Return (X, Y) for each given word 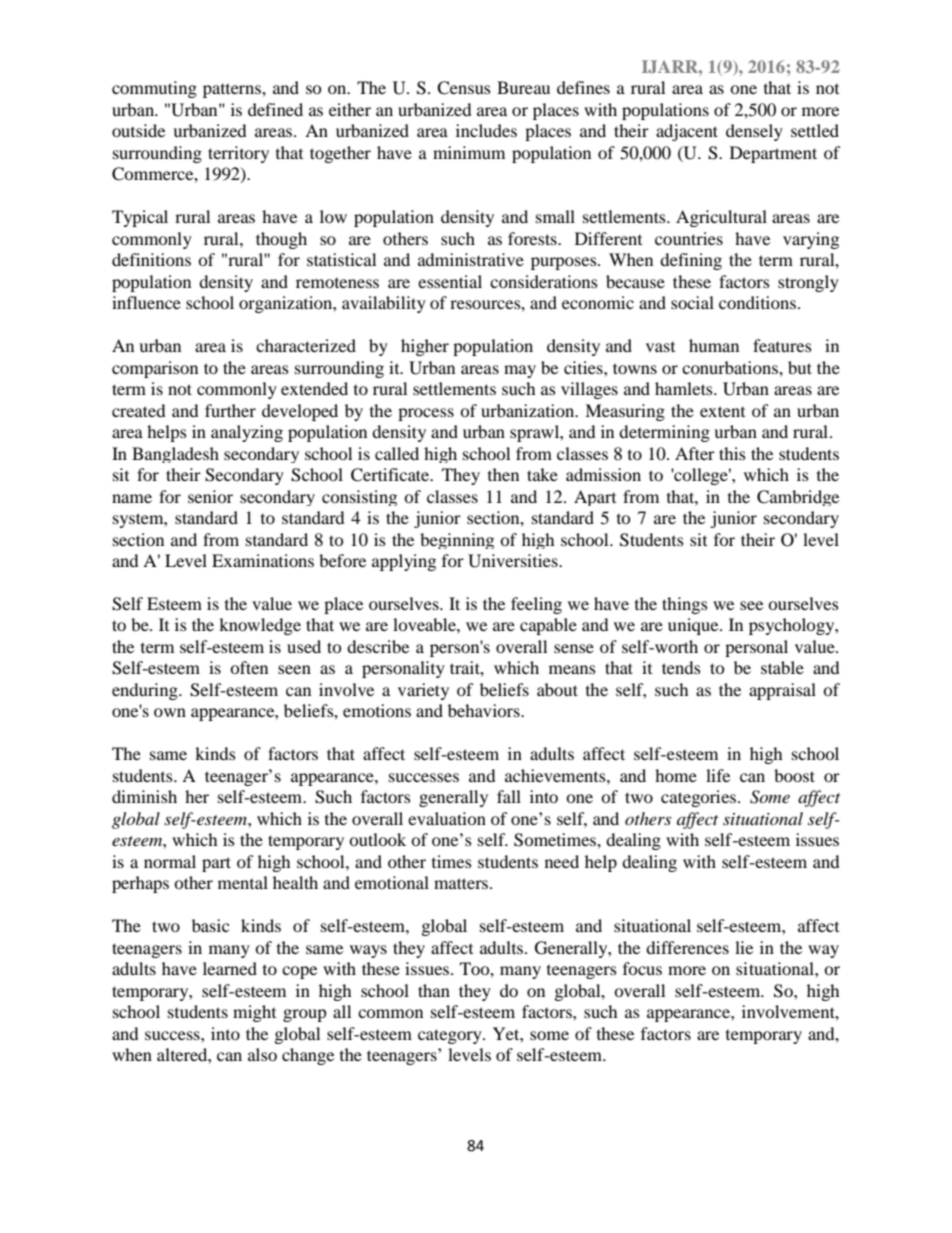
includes (486, 130)
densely (754, 132)
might (254, 1013)
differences (687, 947)
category (451, 1036)
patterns (233, 90)
